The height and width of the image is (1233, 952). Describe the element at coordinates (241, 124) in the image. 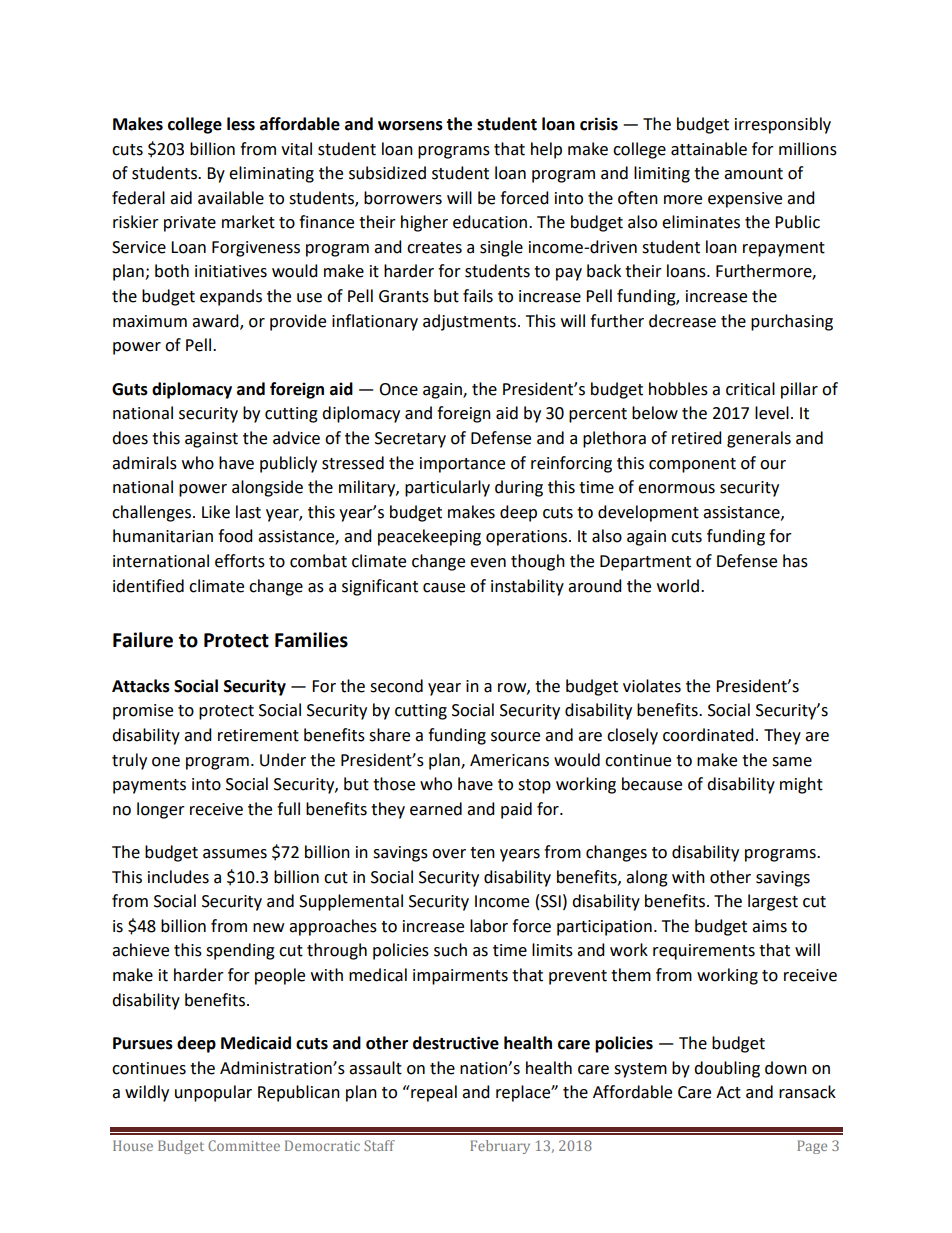

I see `less` at that location.
